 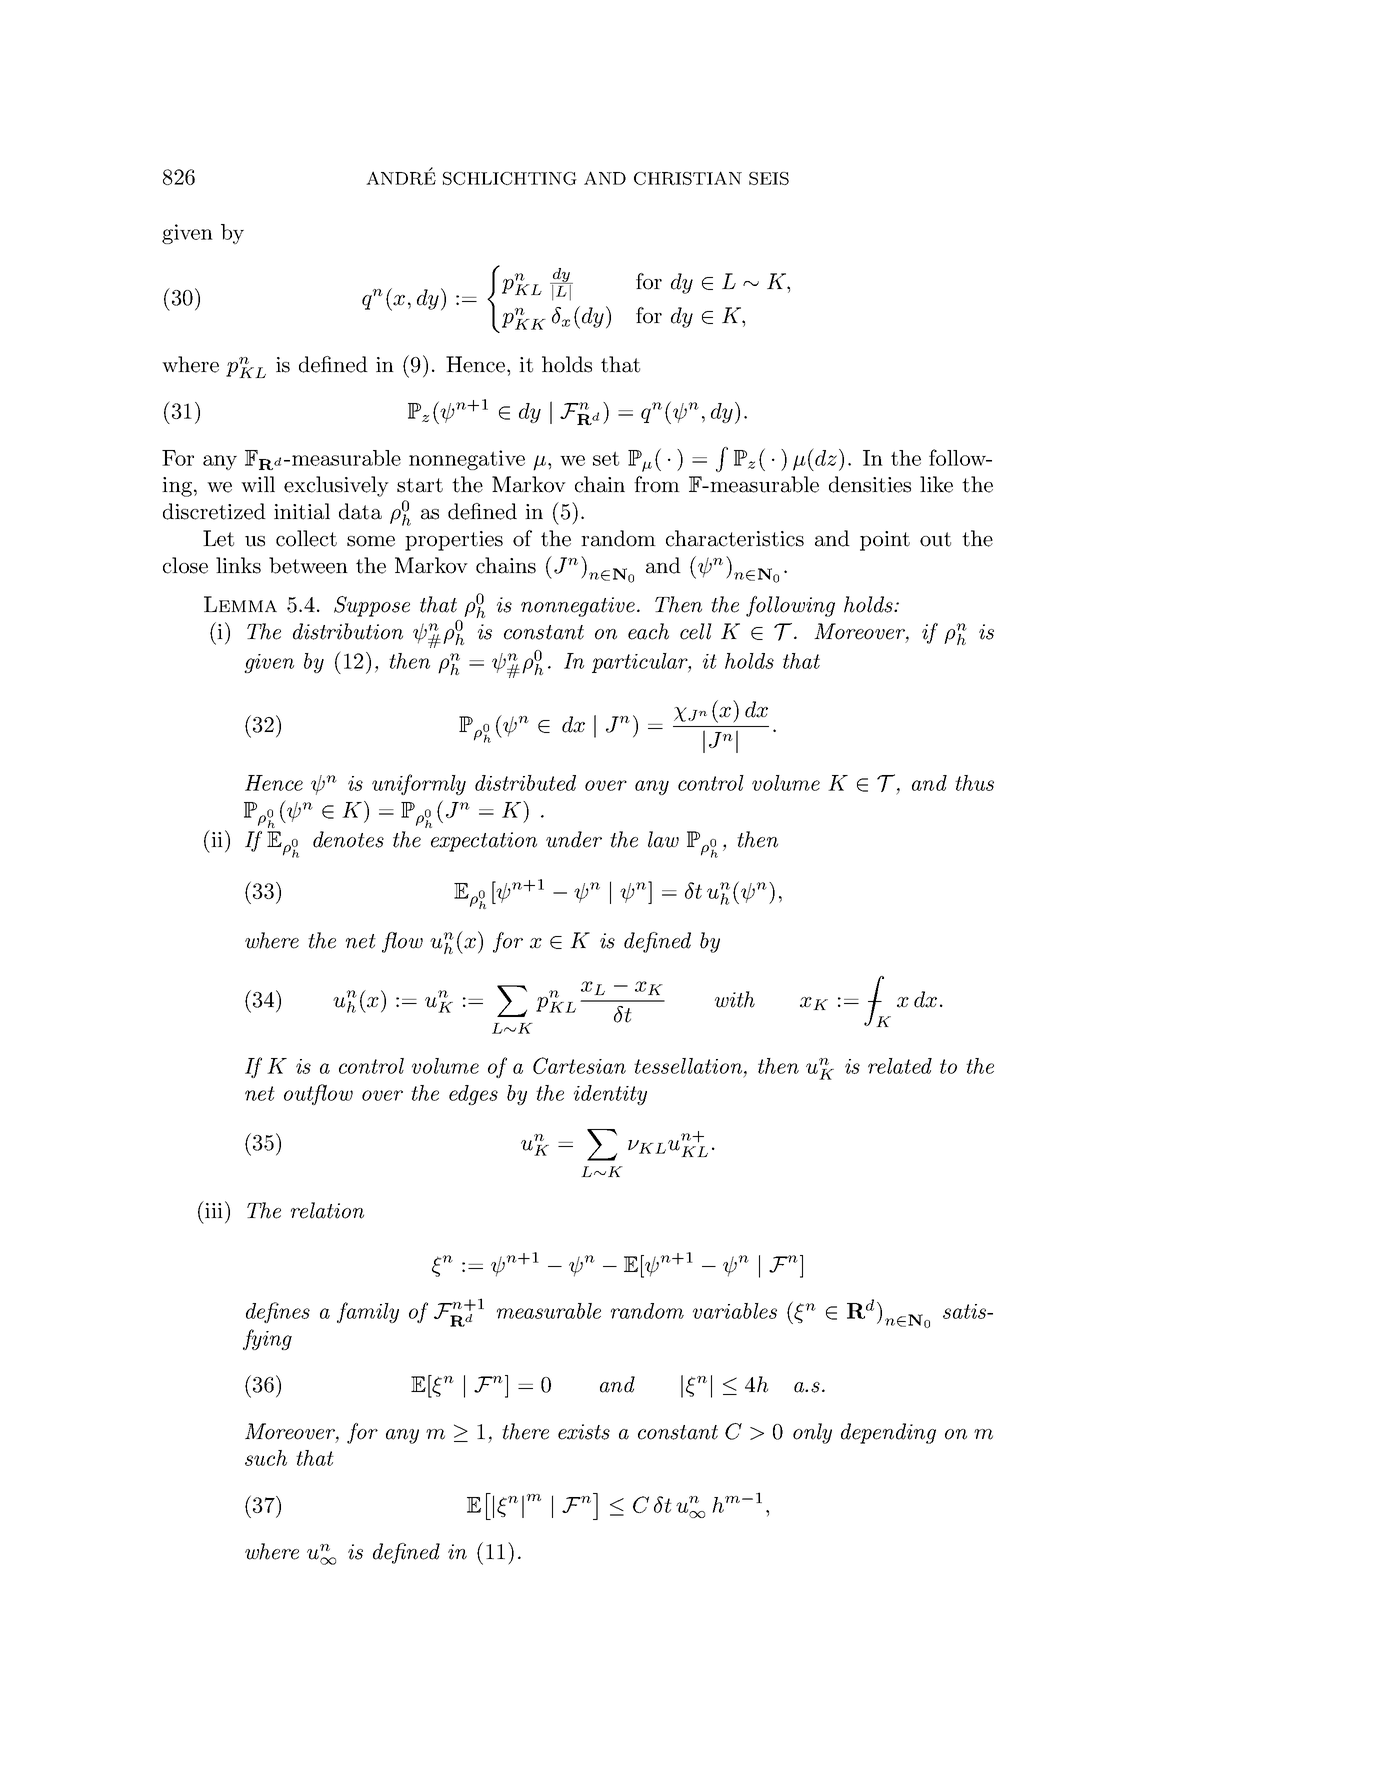 What do you see at coordinates (974, 783) in the screenshot?
I see `thus` at bounding box center [974, 783].
